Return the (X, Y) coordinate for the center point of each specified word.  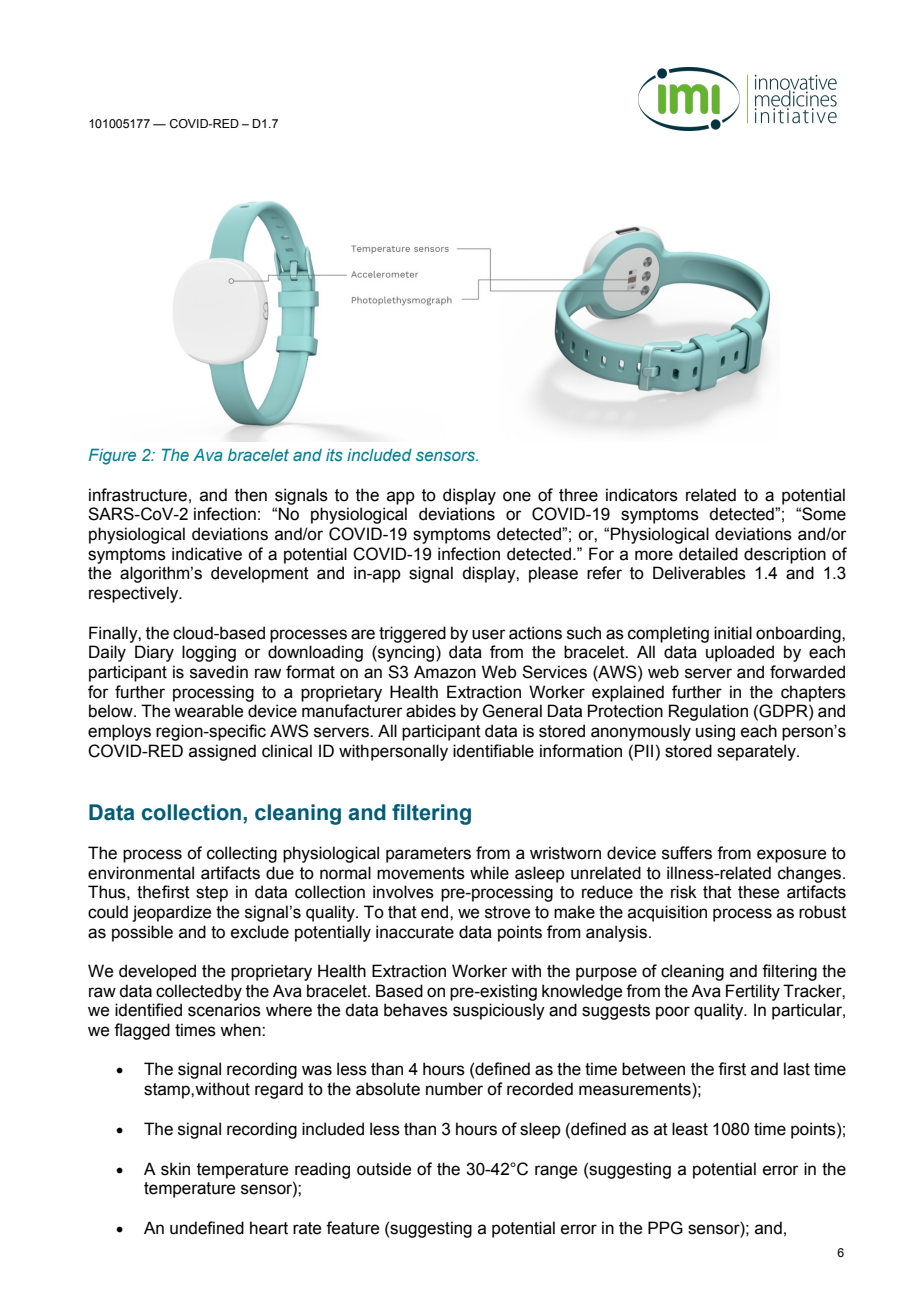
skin (175, 1169)
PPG (665, 1228)
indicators (642, 495)
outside (384, 1169)
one (517, 496)
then (251, 495)
